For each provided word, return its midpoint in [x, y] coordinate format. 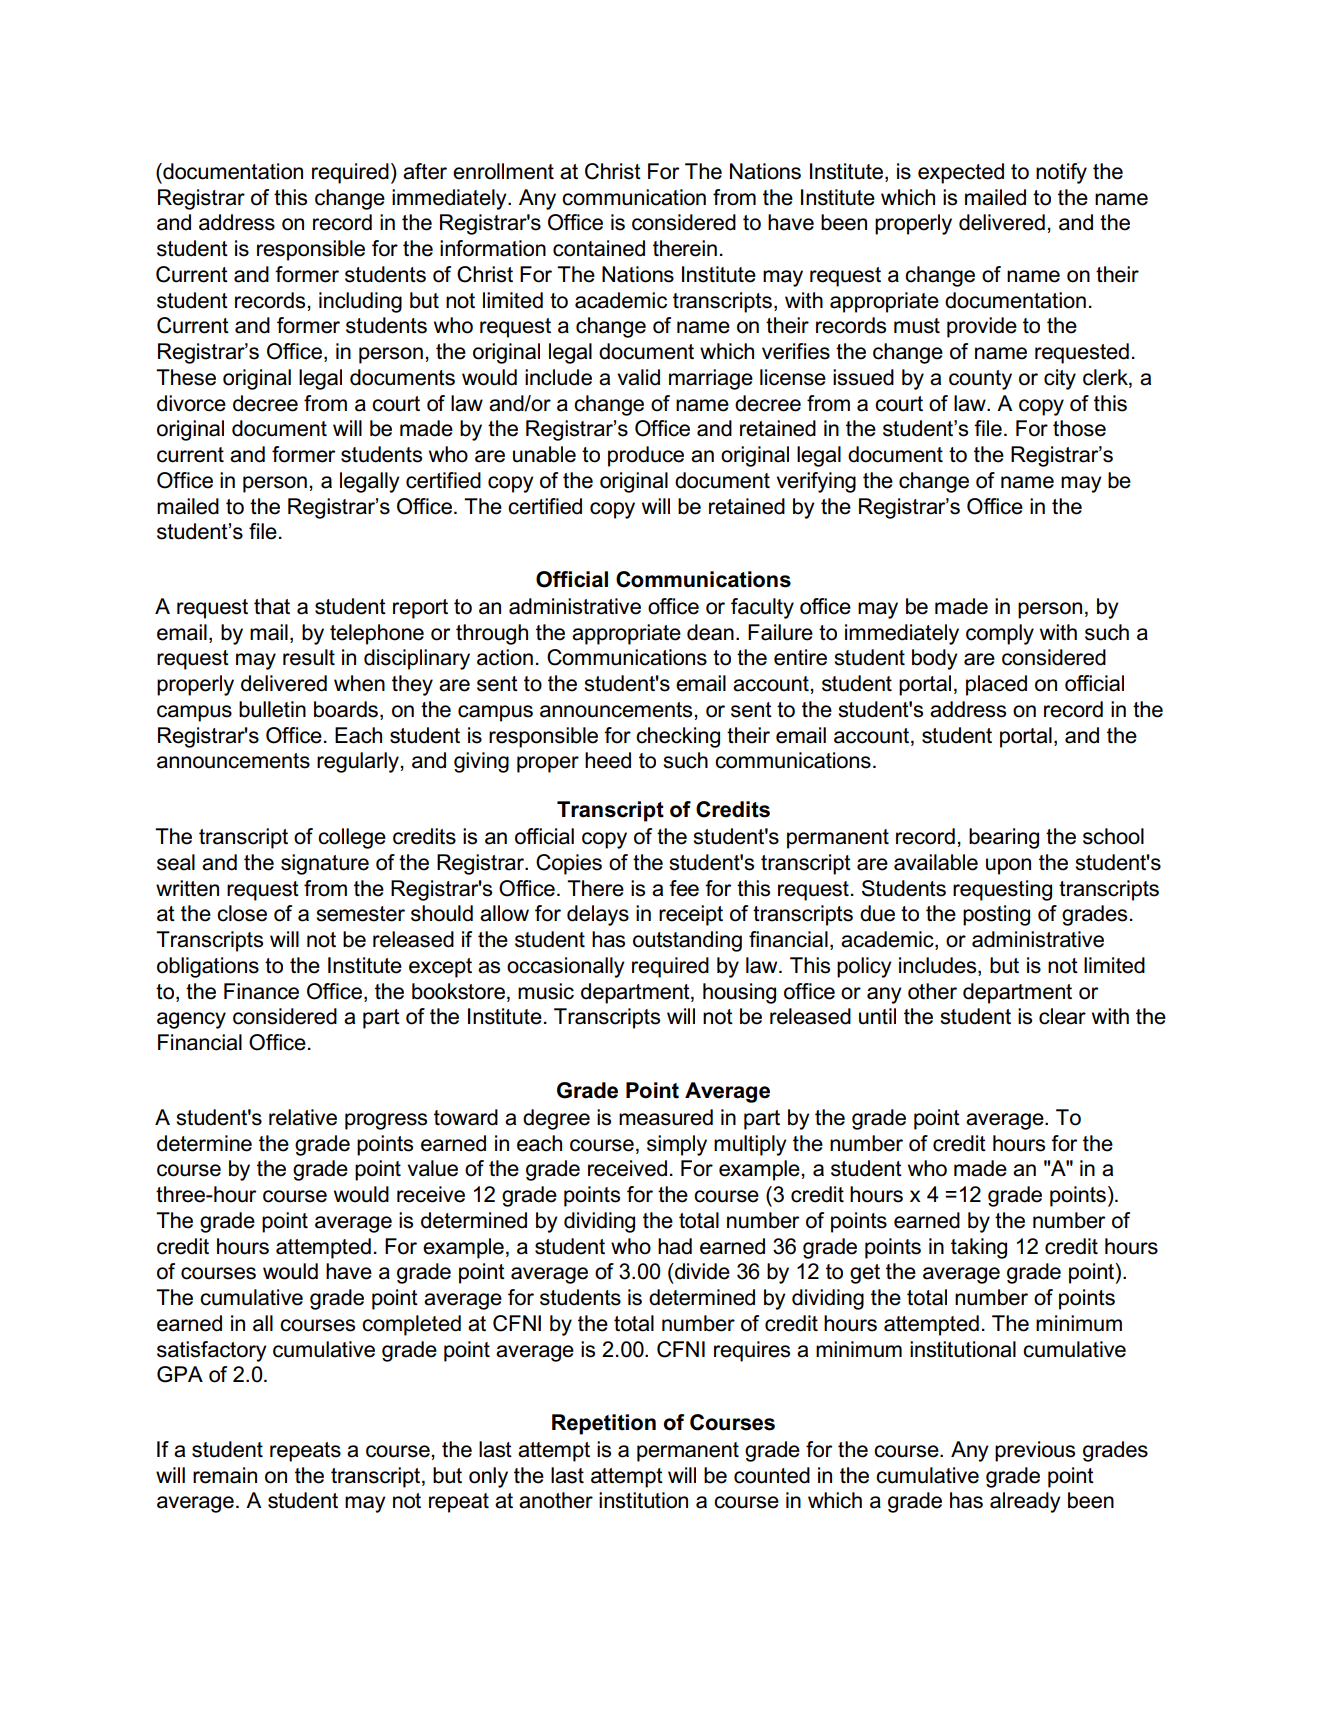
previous [1035, 1451]
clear [1062, 1016]
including [360, 302]
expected [961, 173]
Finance [261, 991]
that [272, 606]
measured [666, 1117]
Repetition [604, 1424]
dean [710, 632]
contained [599, 248]
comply [1000, 634]
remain [225, 1475]
